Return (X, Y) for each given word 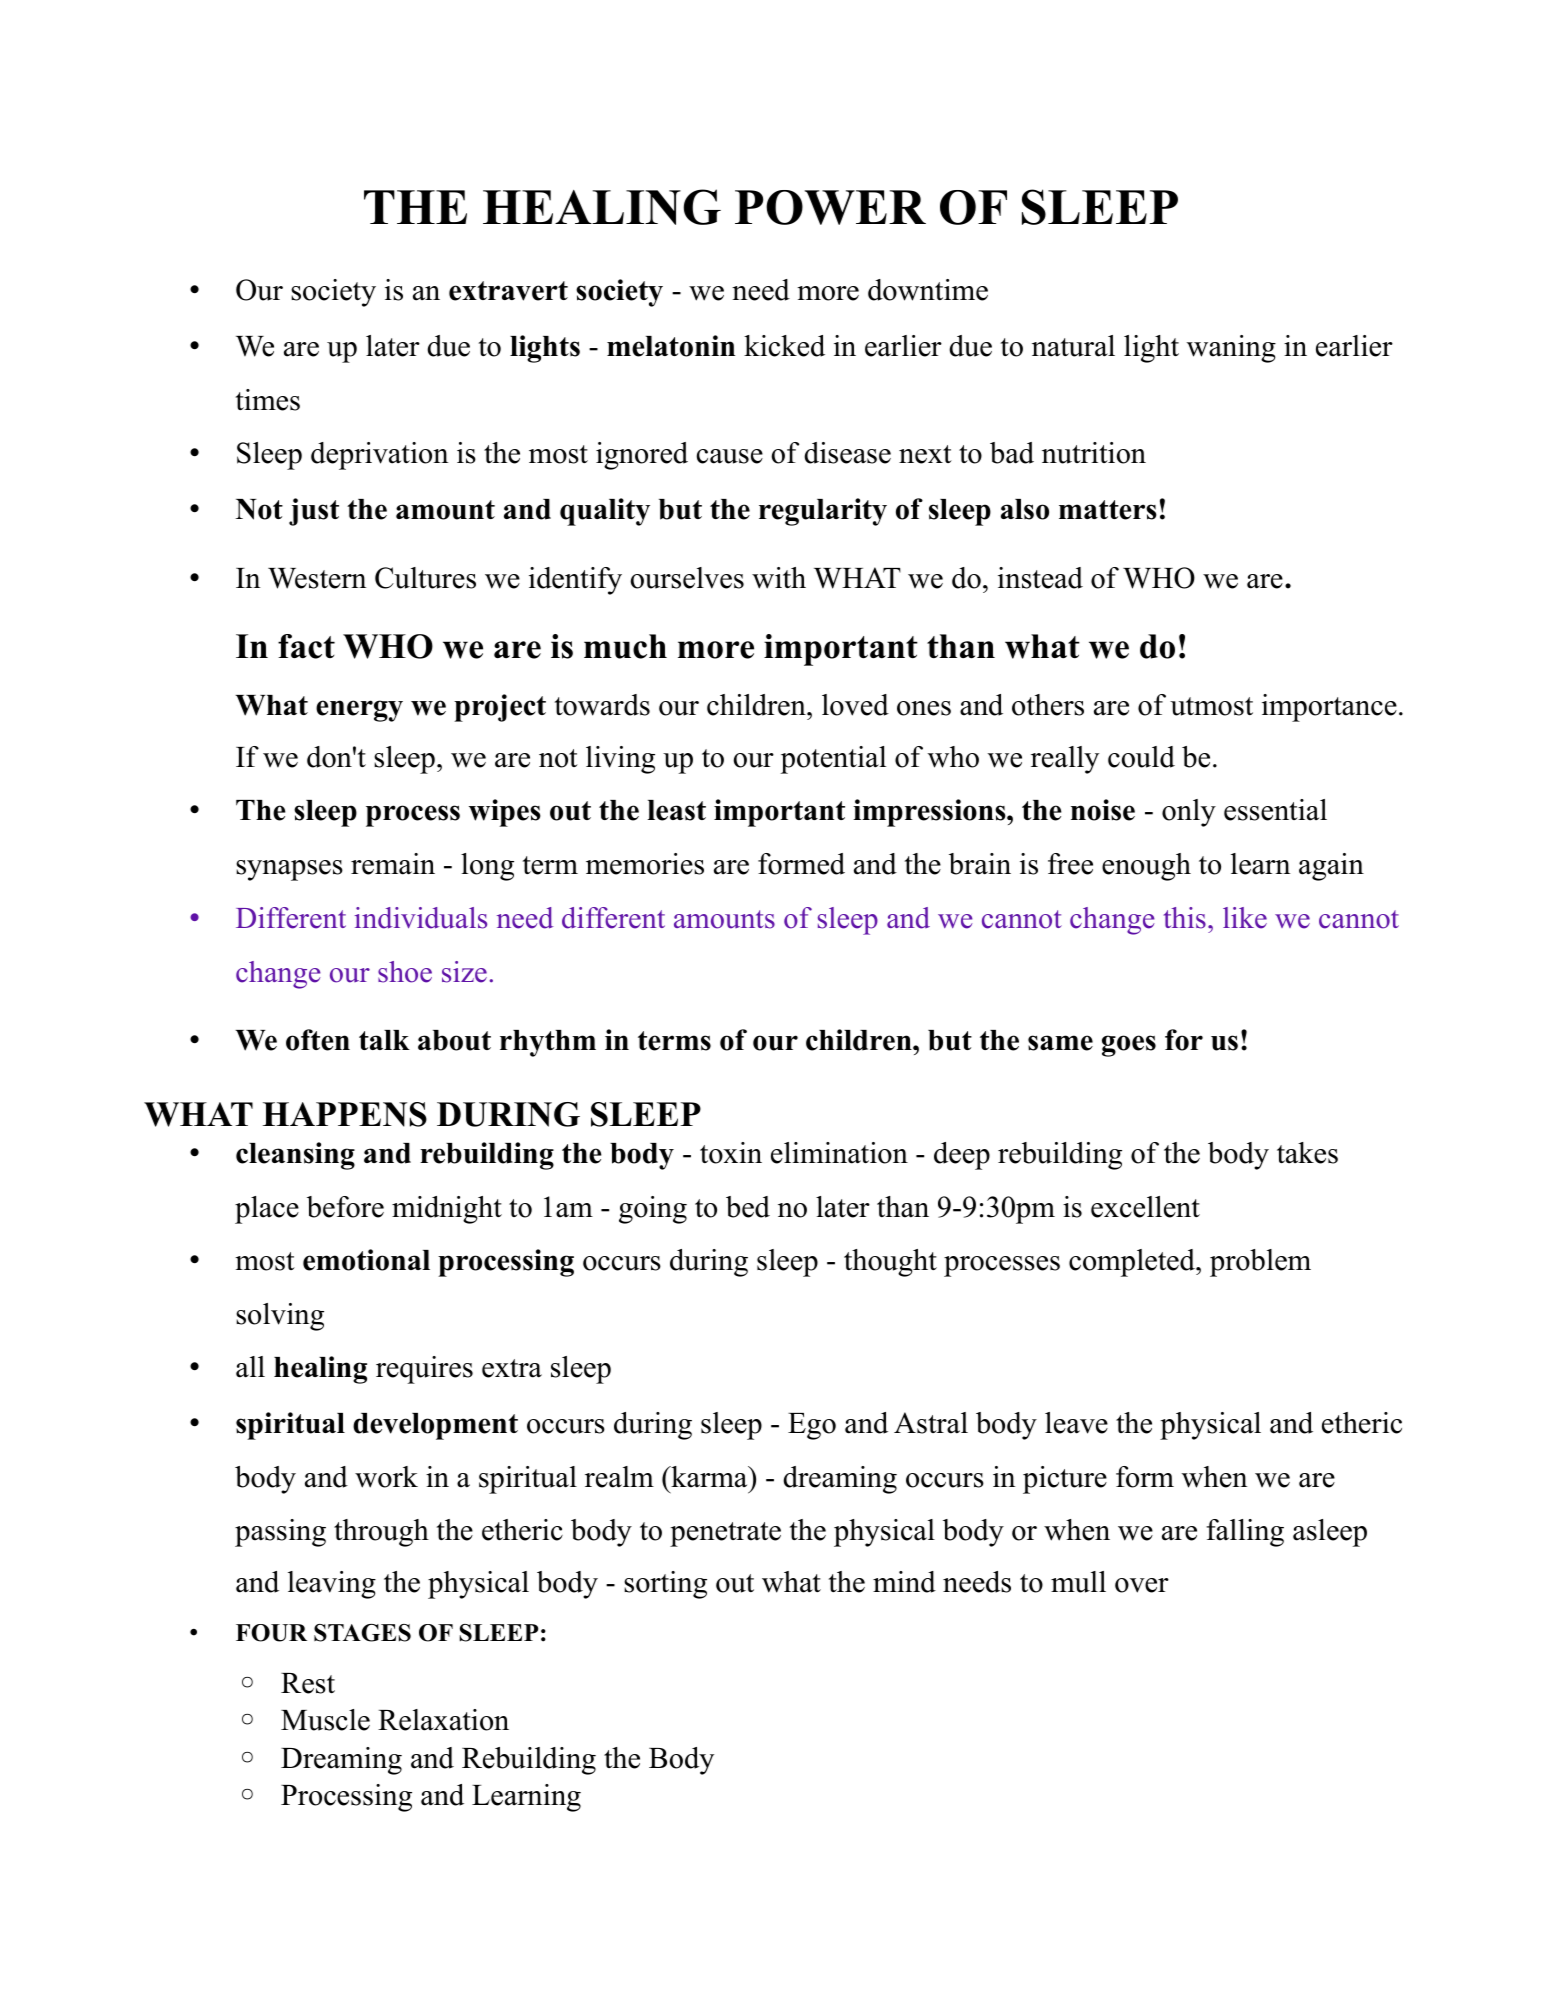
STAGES (362, 1633)
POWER (830, 207)
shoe (405, 972)
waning (1231, 349)
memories (645, 864)
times (268, 400)
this (1185, 918)
